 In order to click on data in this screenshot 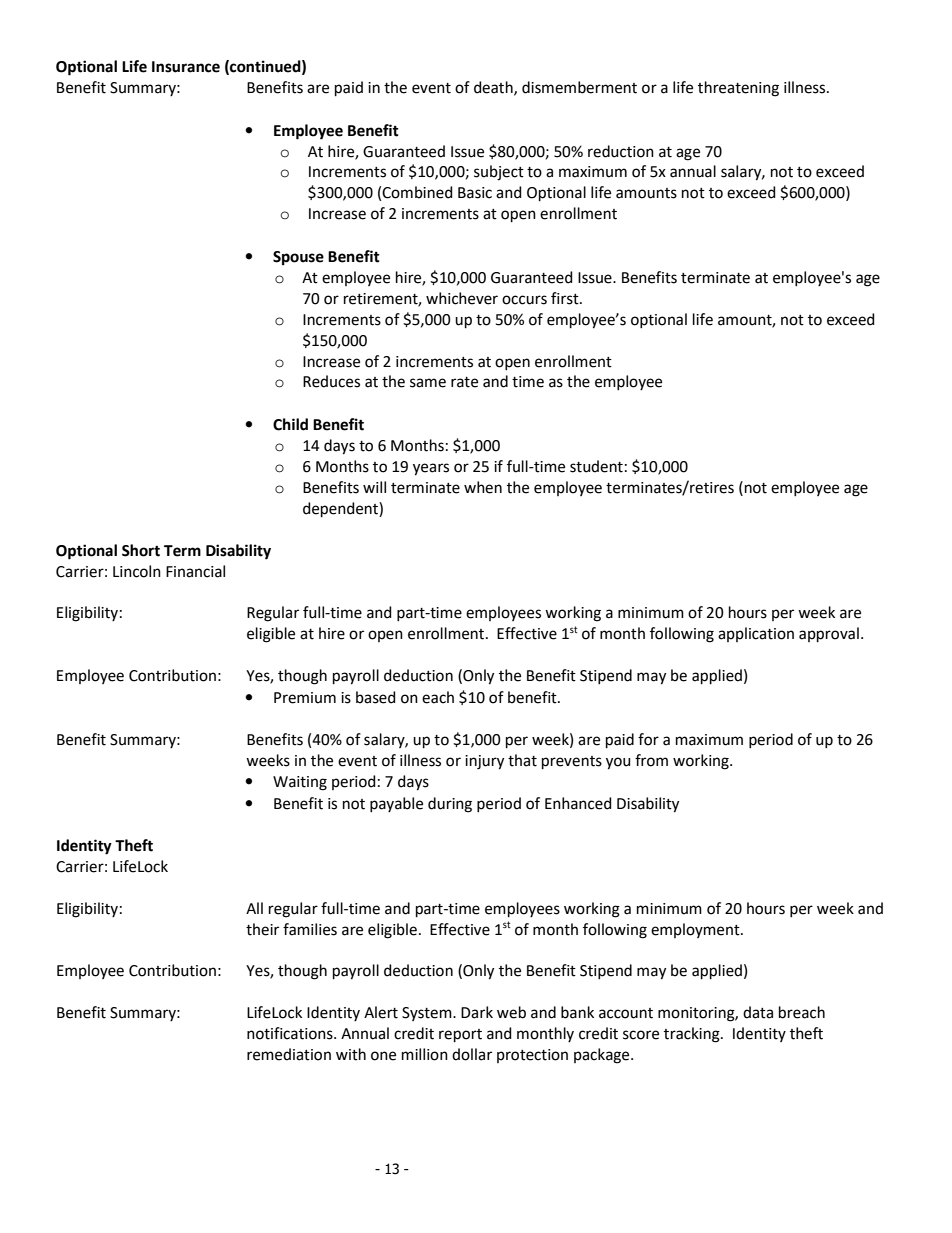, I will do `click(758, 1012)`.
